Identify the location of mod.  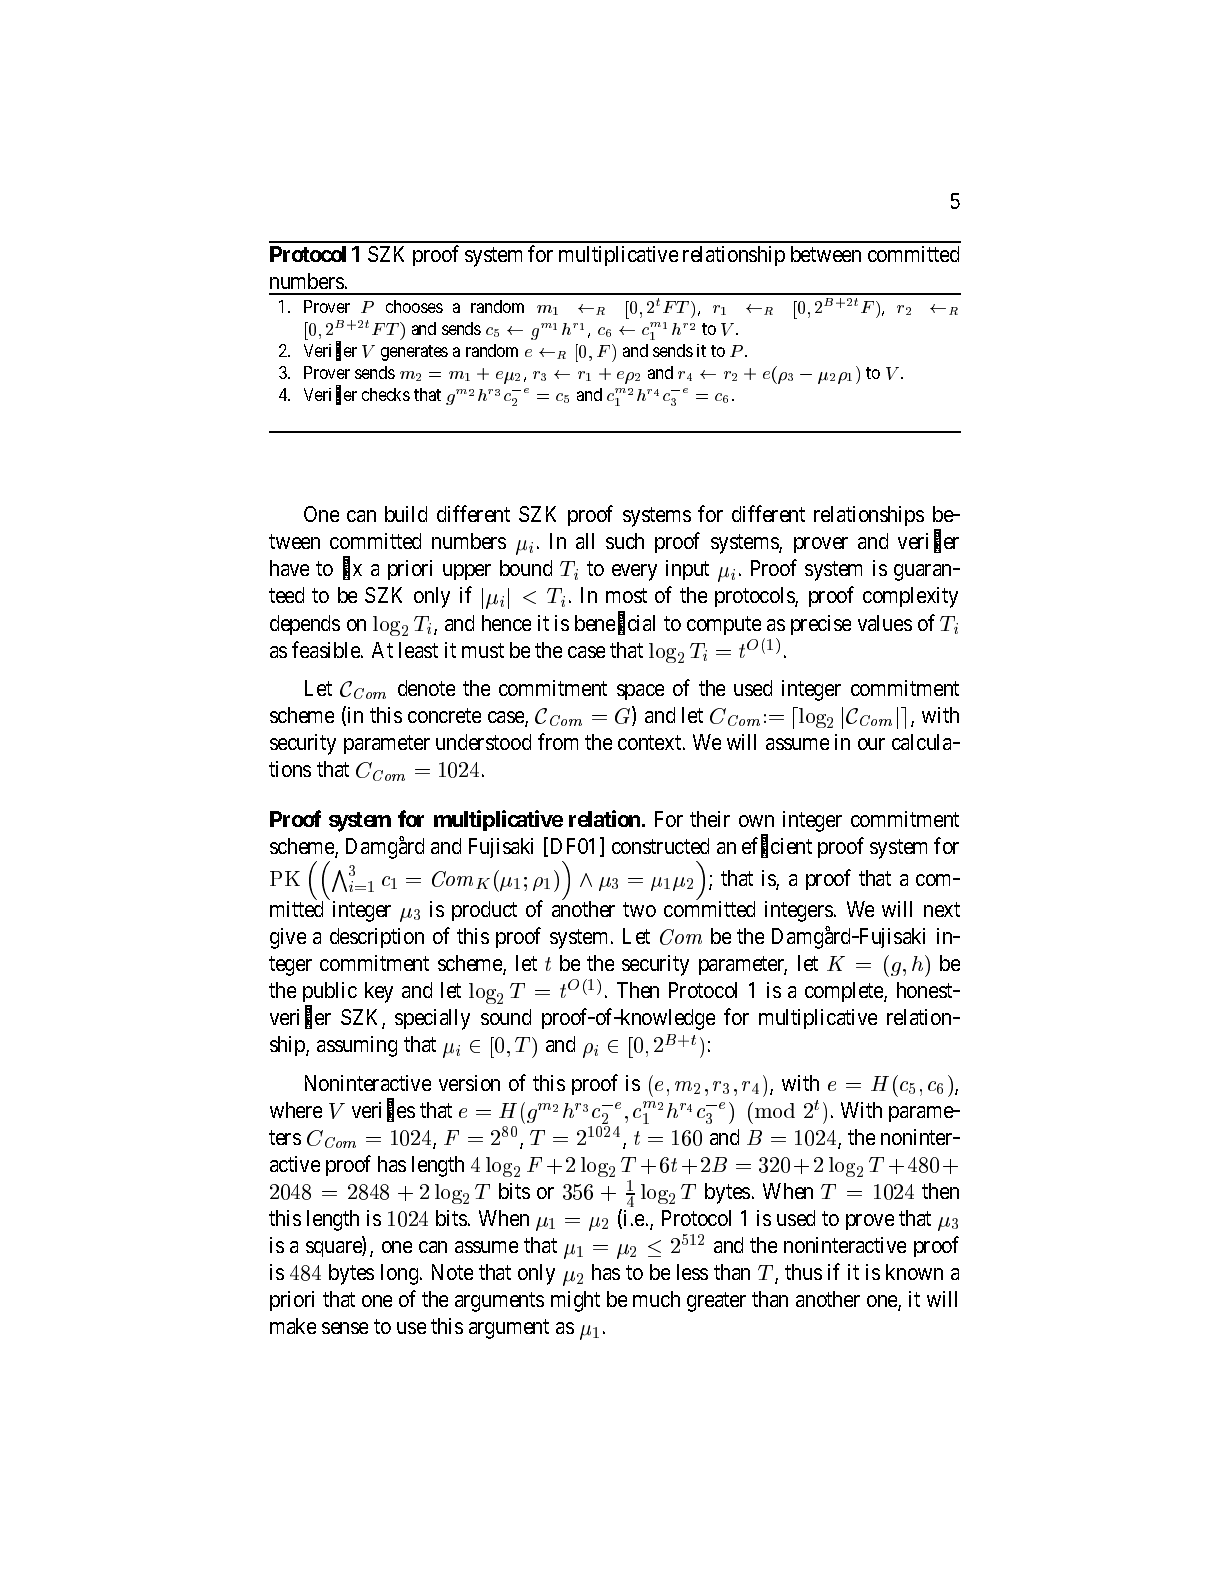
(773, 1110).
